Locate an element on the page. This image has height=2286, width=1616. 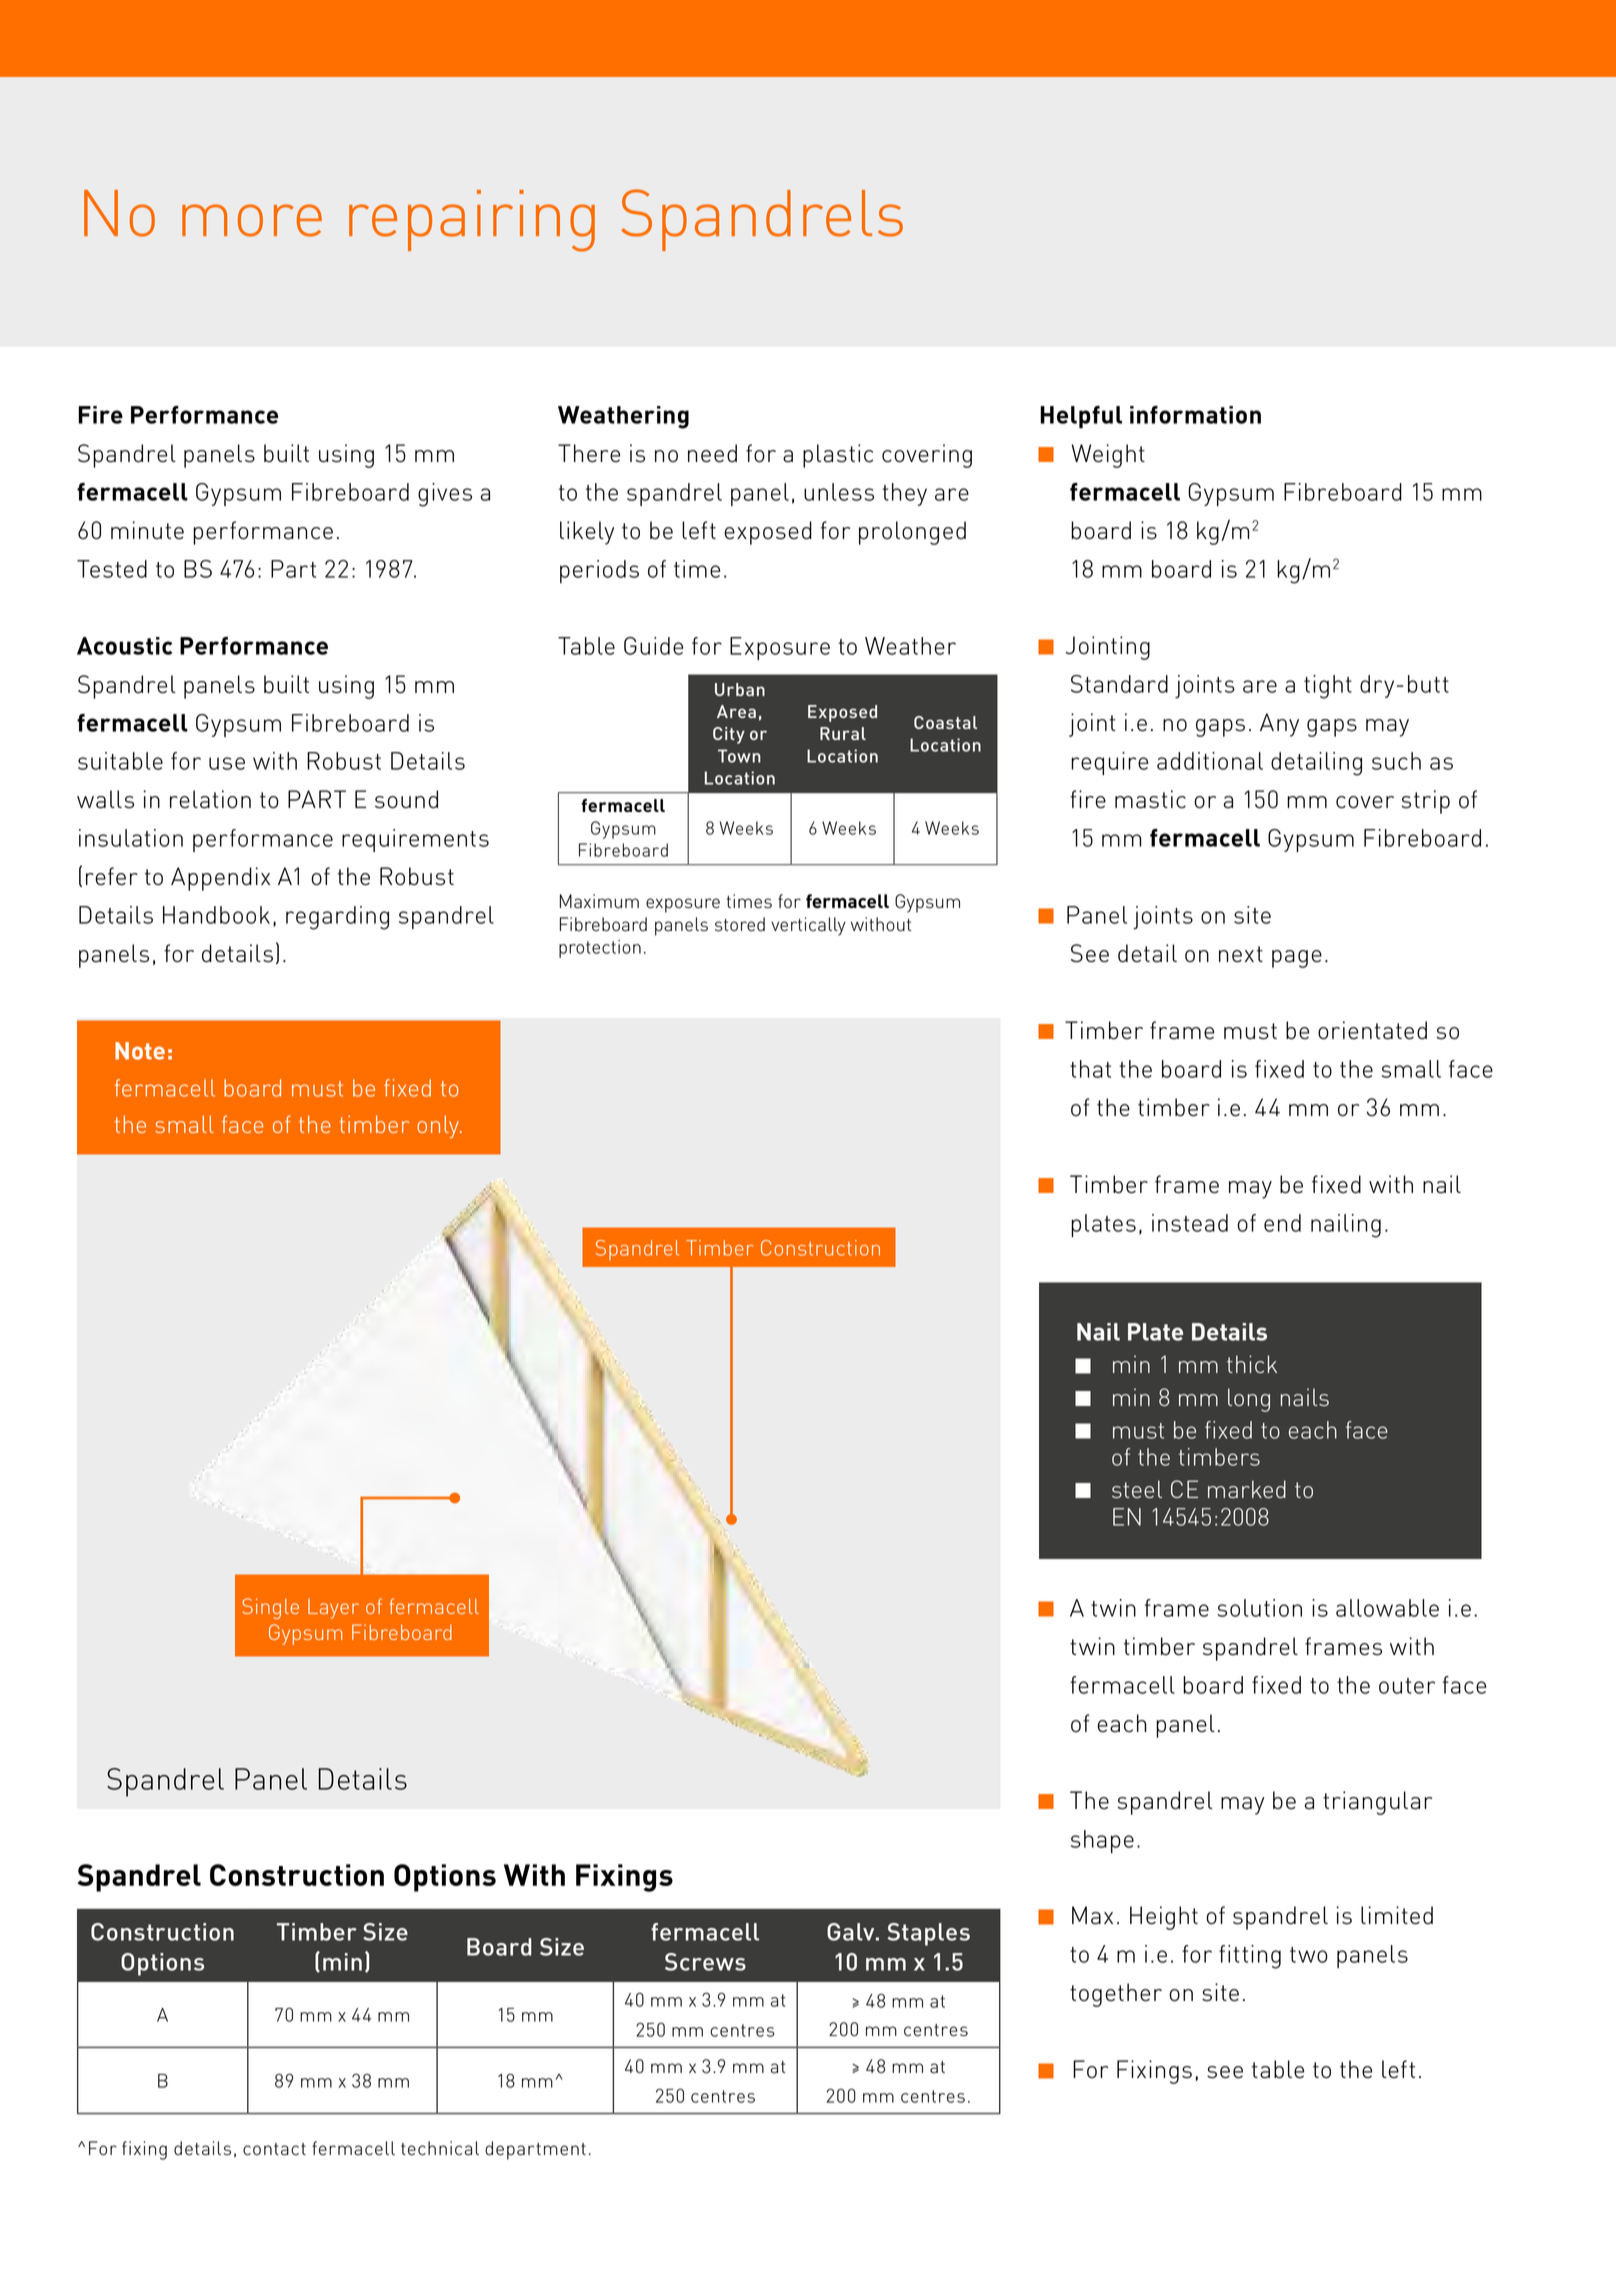
solution is located at coordinates (1260, 1608).
